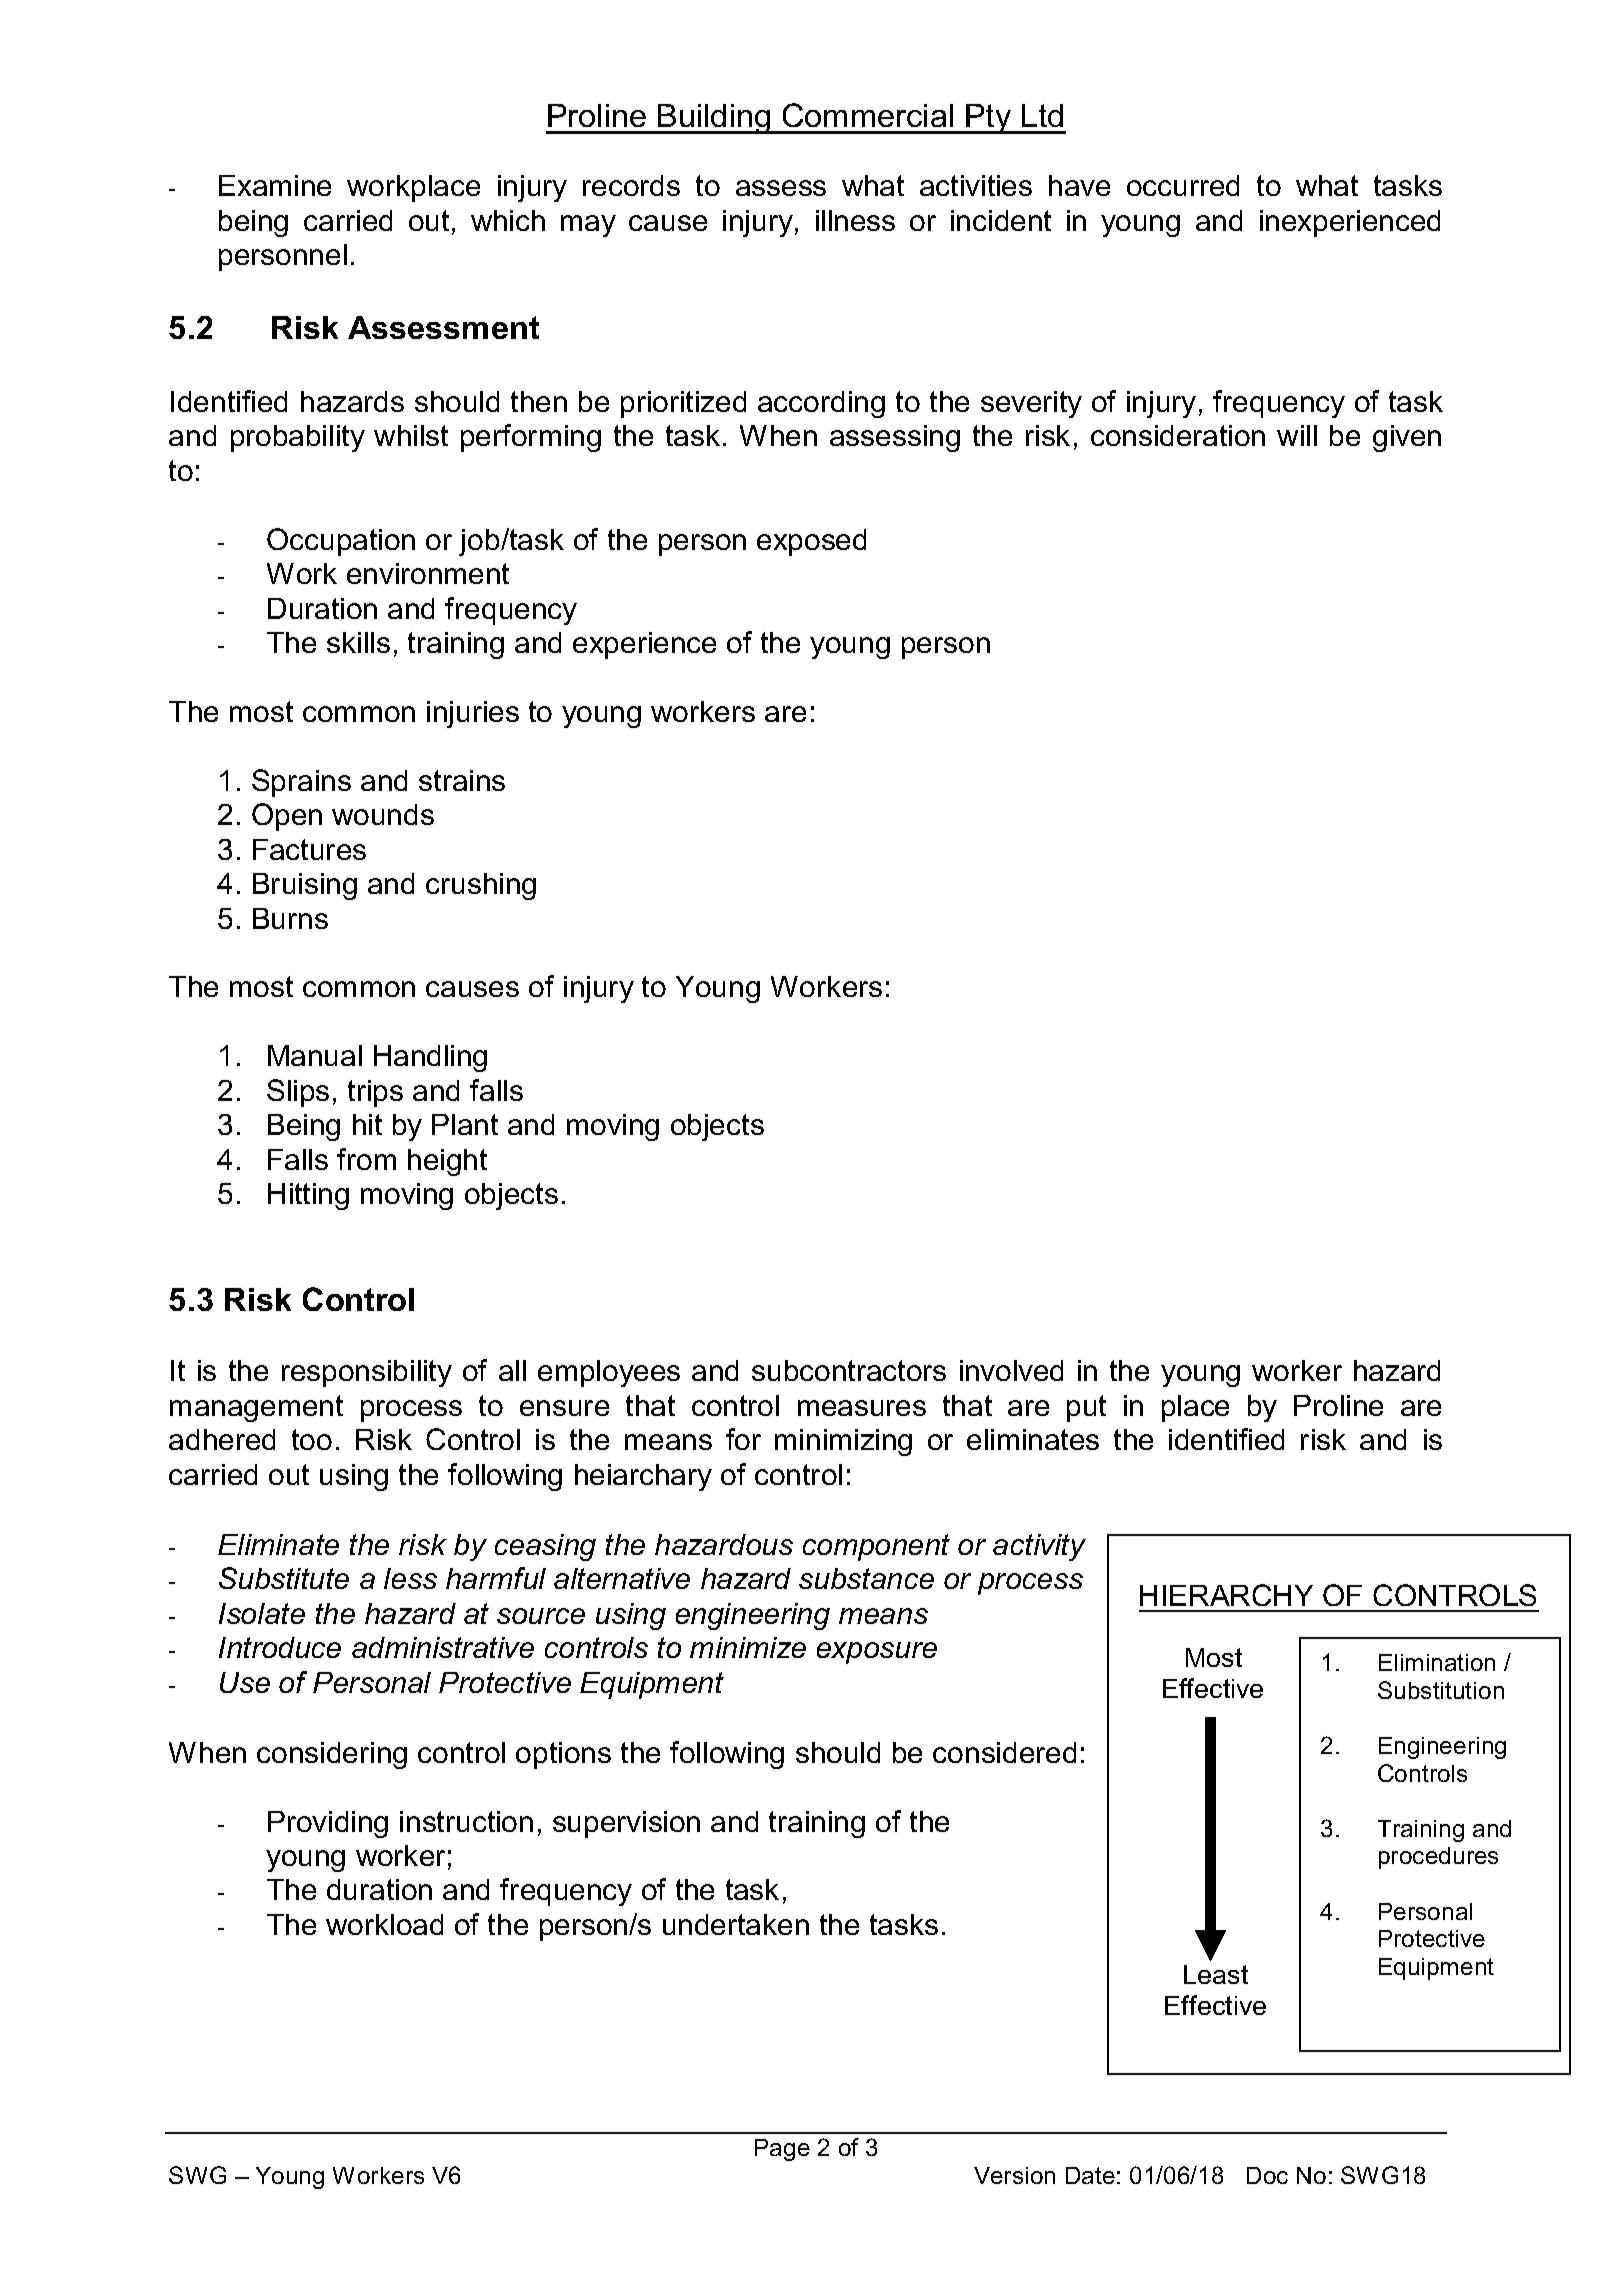 This image has width=1612, height=2279. Describe the element at coordinates (328, 1824) in the image. I see `Providing` at that location.
